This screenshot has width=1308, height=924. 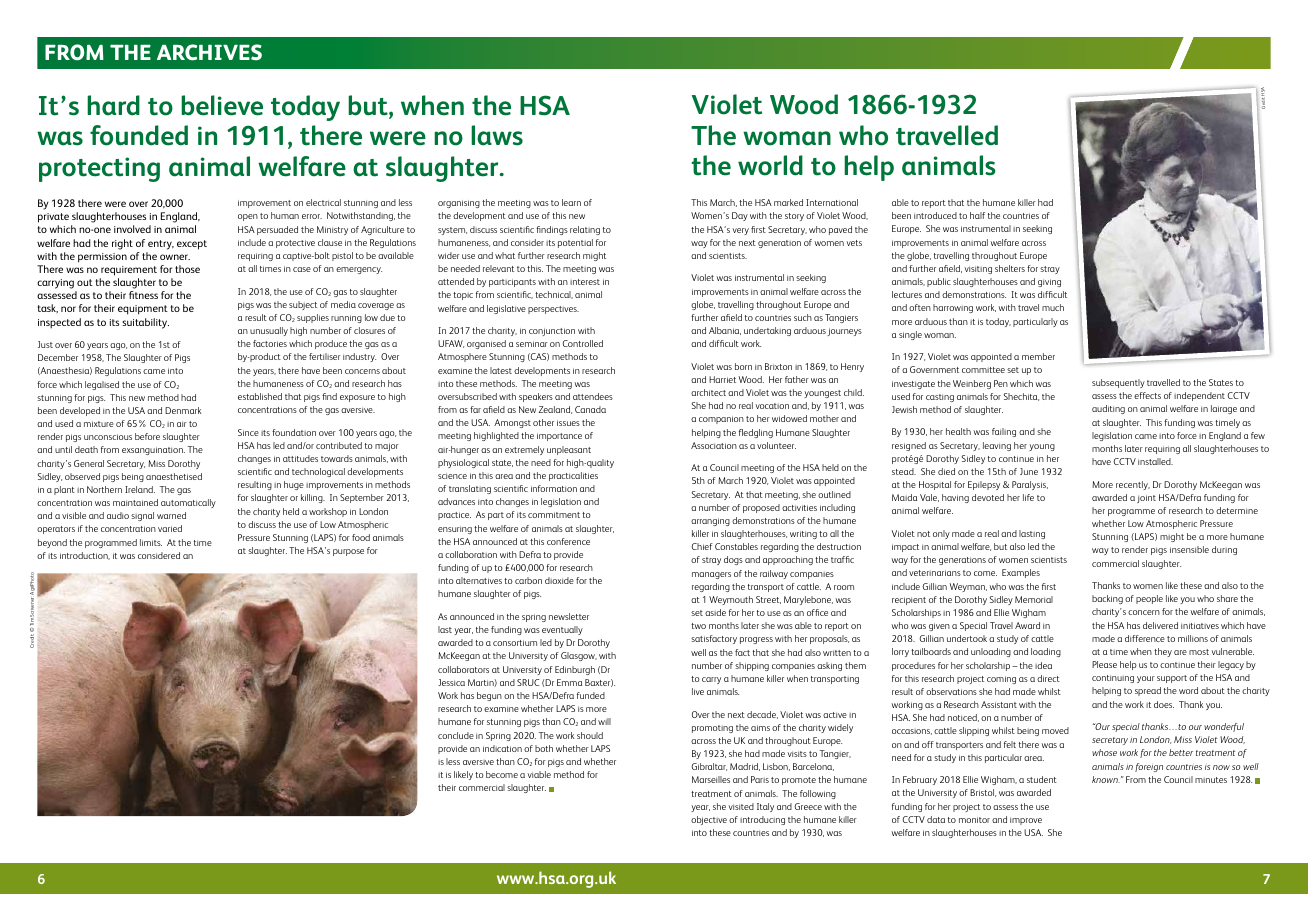 What do you see at coordinates (770, 165) in the screenshot?
I see `world` at bounding box center [770, 165].
